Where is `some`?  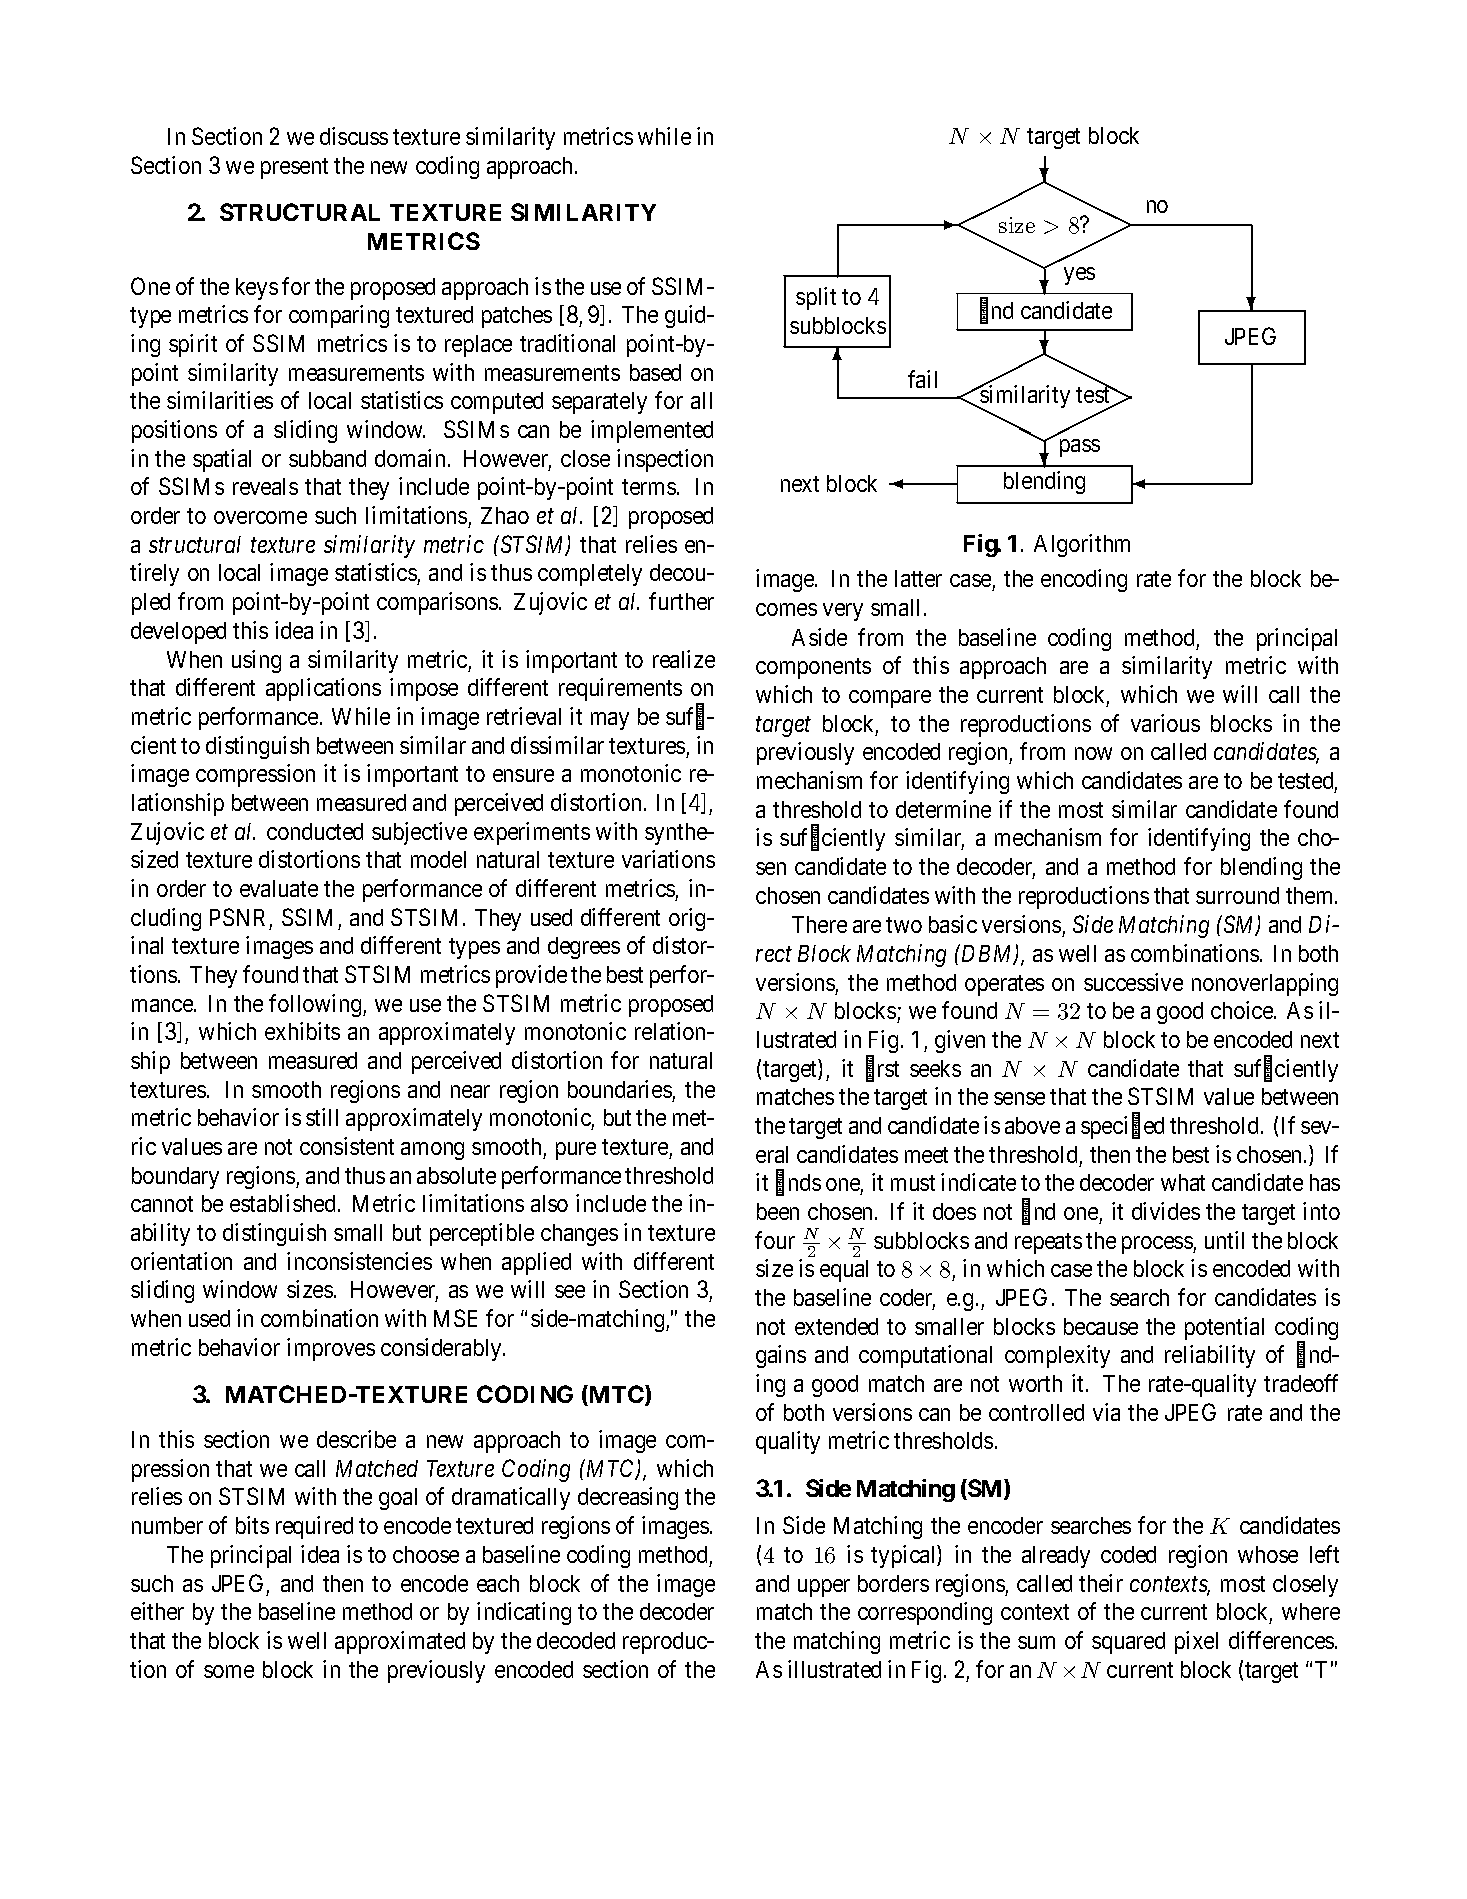
some is located at coordinates (229, 1671).
